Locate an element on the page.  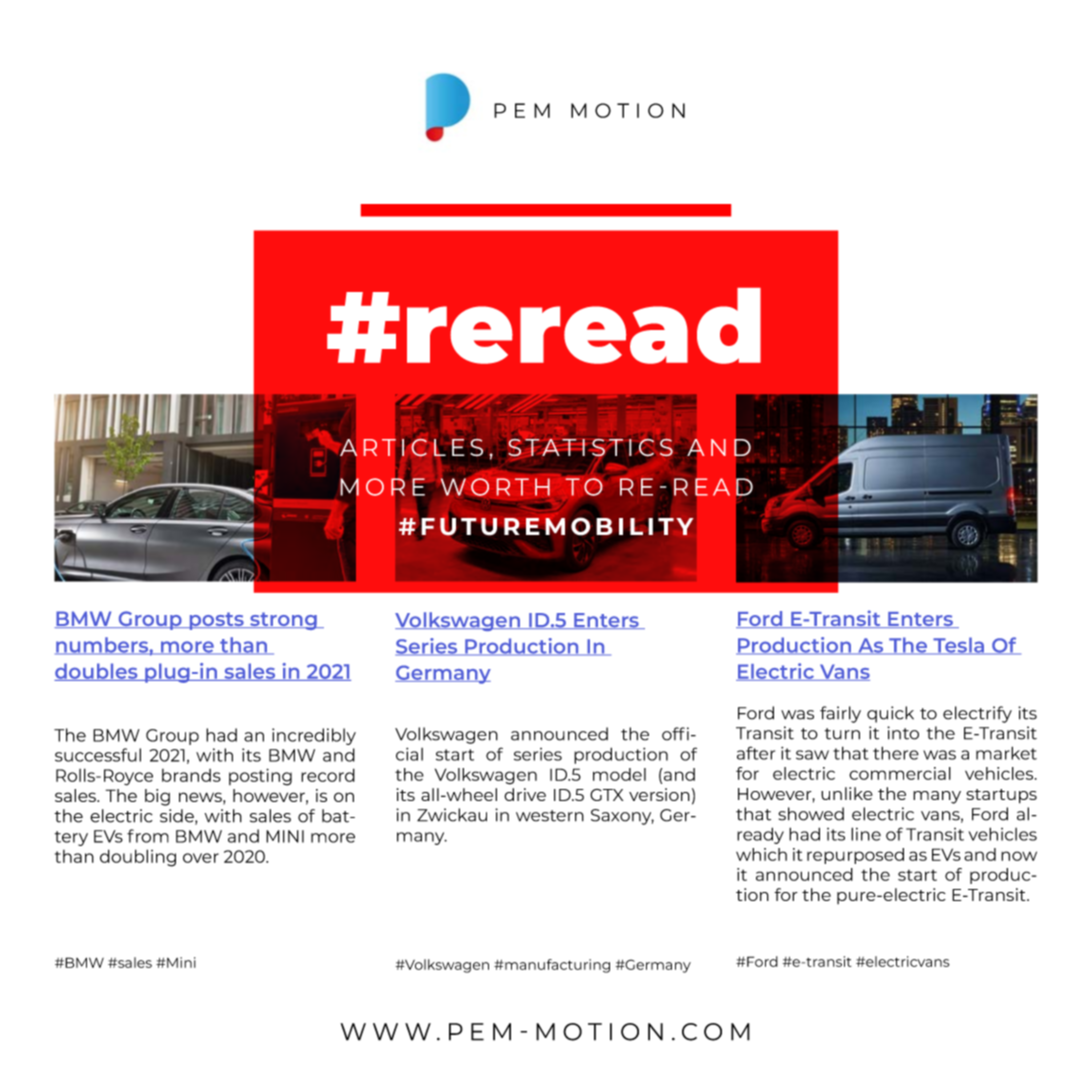
repurposed is located at coordinates (855, 856).
